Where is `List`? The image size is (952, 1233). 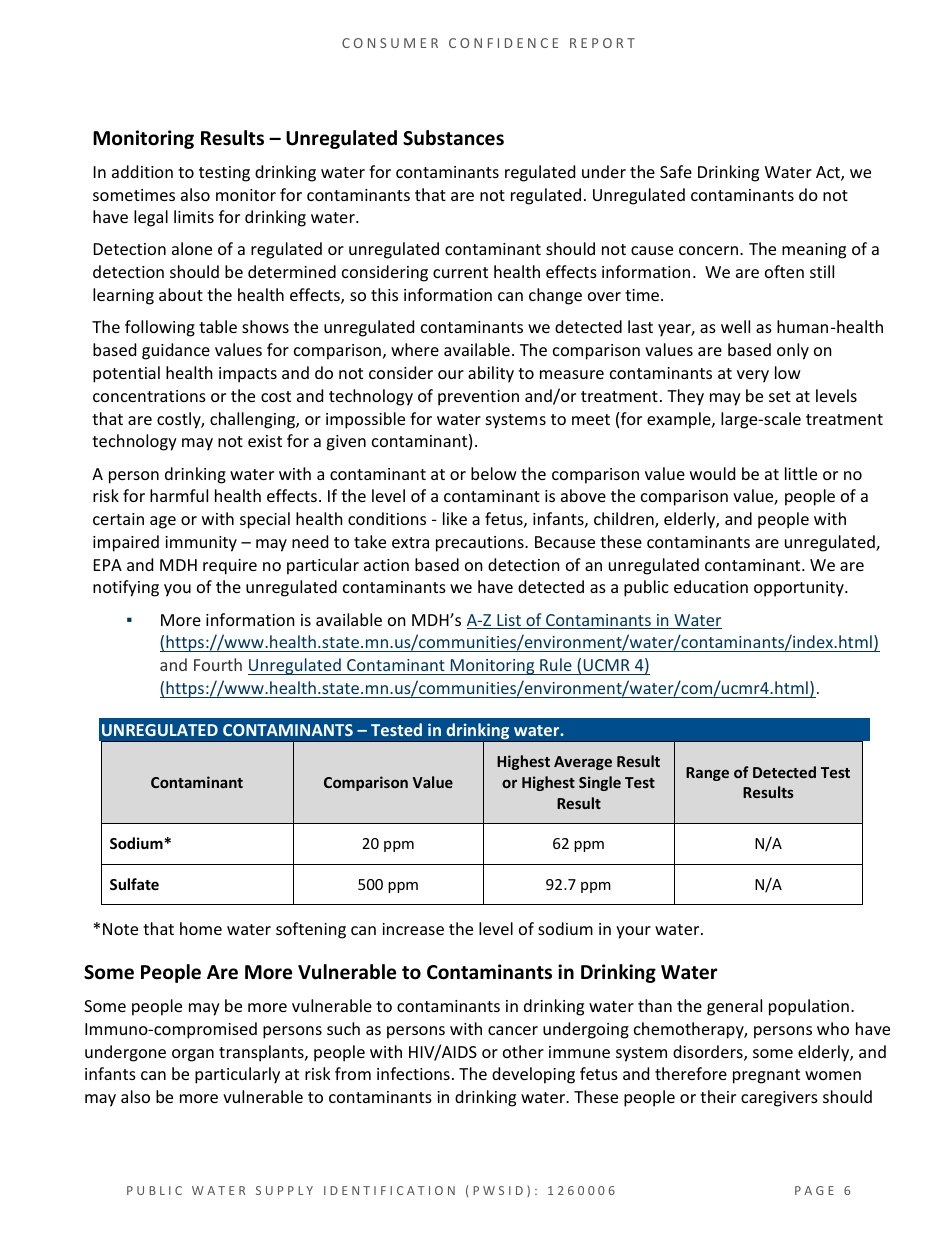
List is located at coordinates (509, 621).
